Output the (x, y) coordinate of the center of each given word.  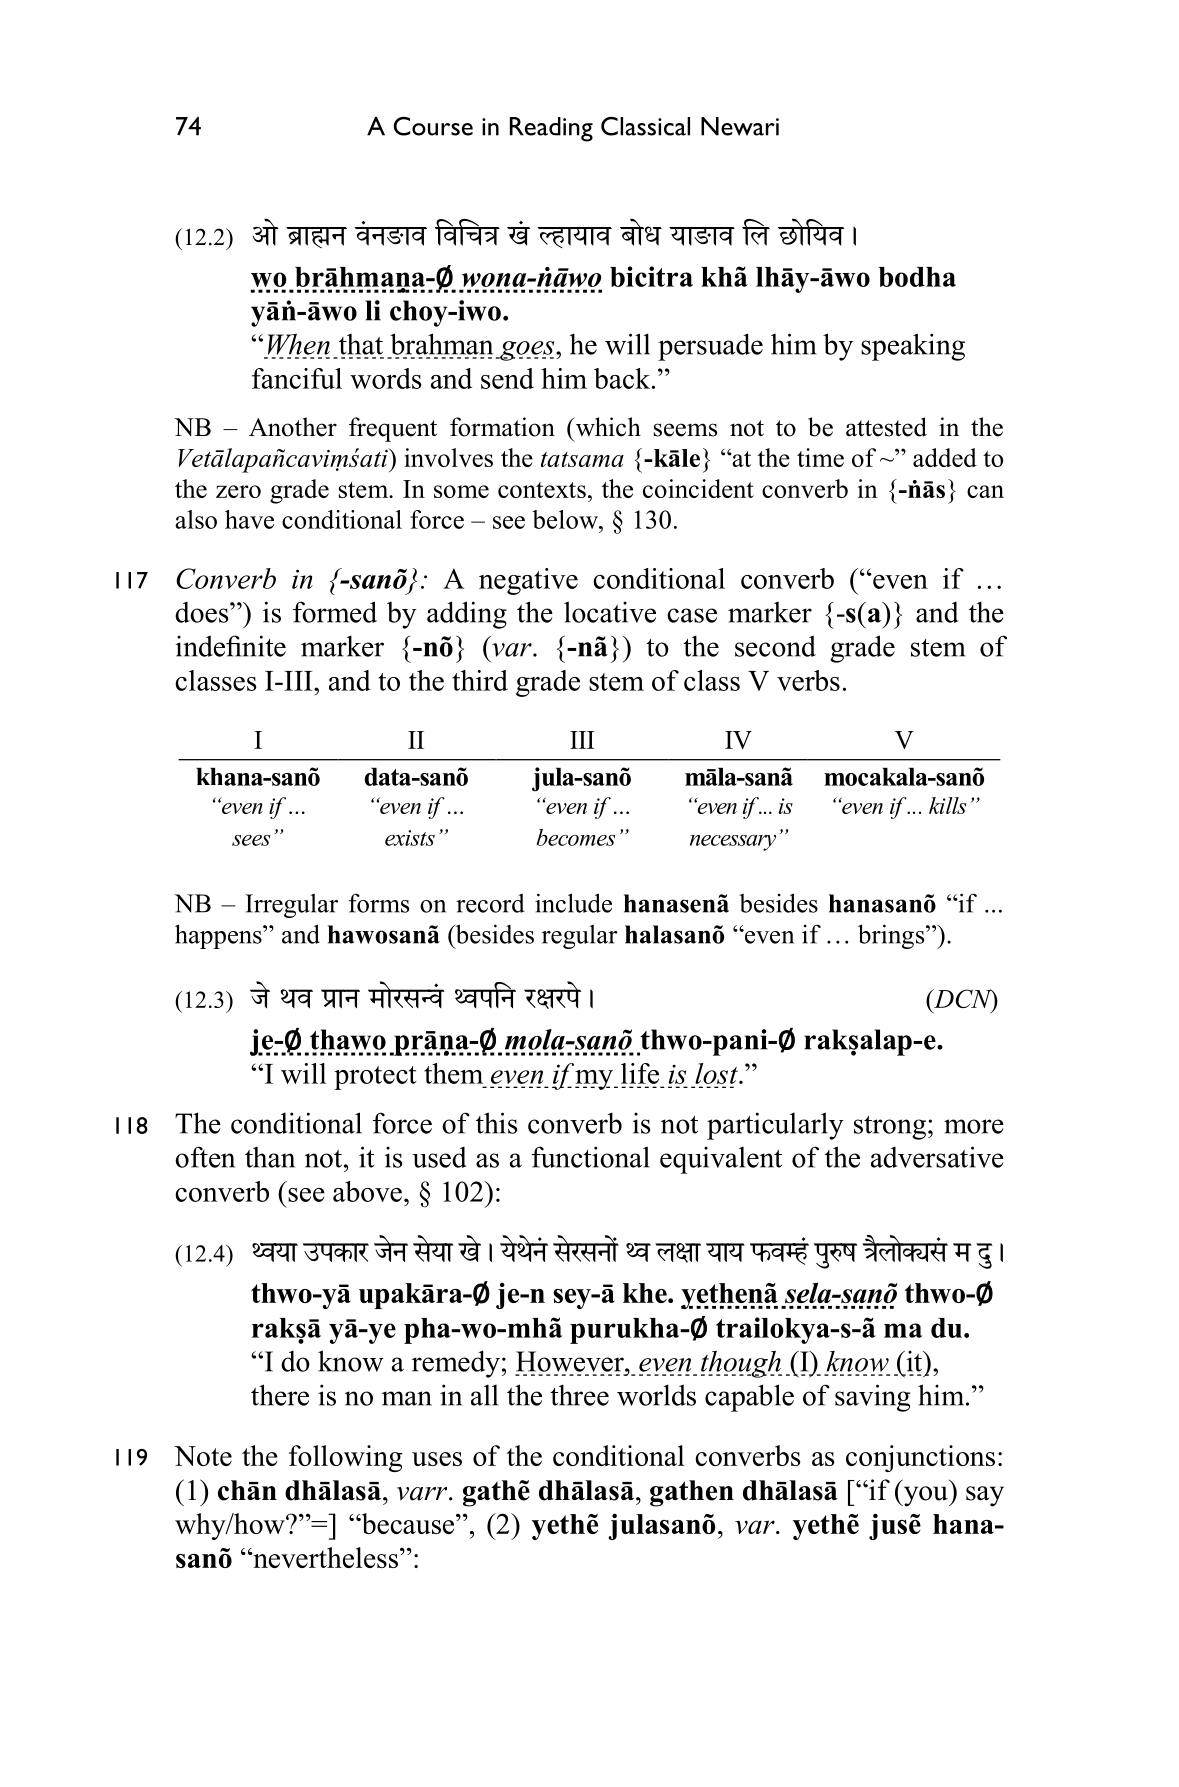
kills (947, 805)
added (945, 457)
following (346, 1458)
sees (251, 840)
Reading (551, 129)
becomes (576, 837)
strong (890, 1128)
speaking (913, 347)
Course (433, 126)
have (249, 519)
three (579, 1395)
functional (591, 1157)
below (566, 519)
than (270, 1157)
